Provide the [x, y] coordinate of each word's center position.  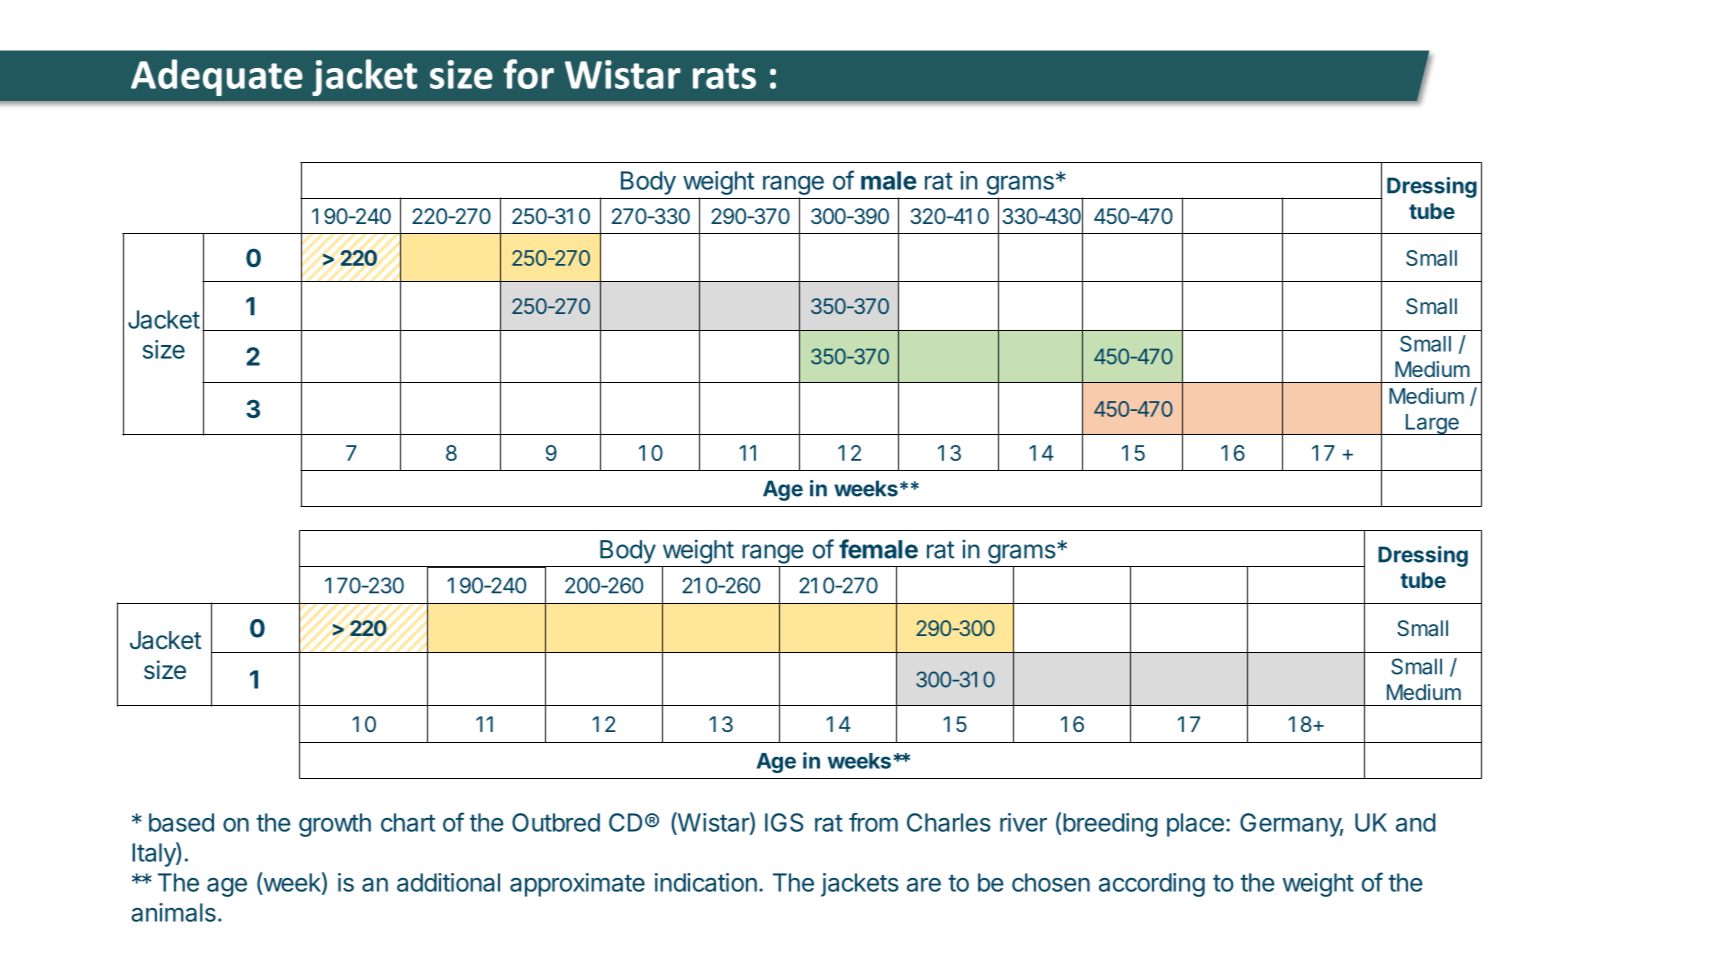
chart [408, 822]
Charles [949, 822]
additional [448, 882]
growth [335, 825]
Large [1432, 424]
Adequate [217, 77]
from [873, 822]
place [1195, 825]
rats [724, 76]
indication [706, 882]
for [529, 74]
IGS [784, 822]
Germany [1291, 825]
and [1416, 822]
